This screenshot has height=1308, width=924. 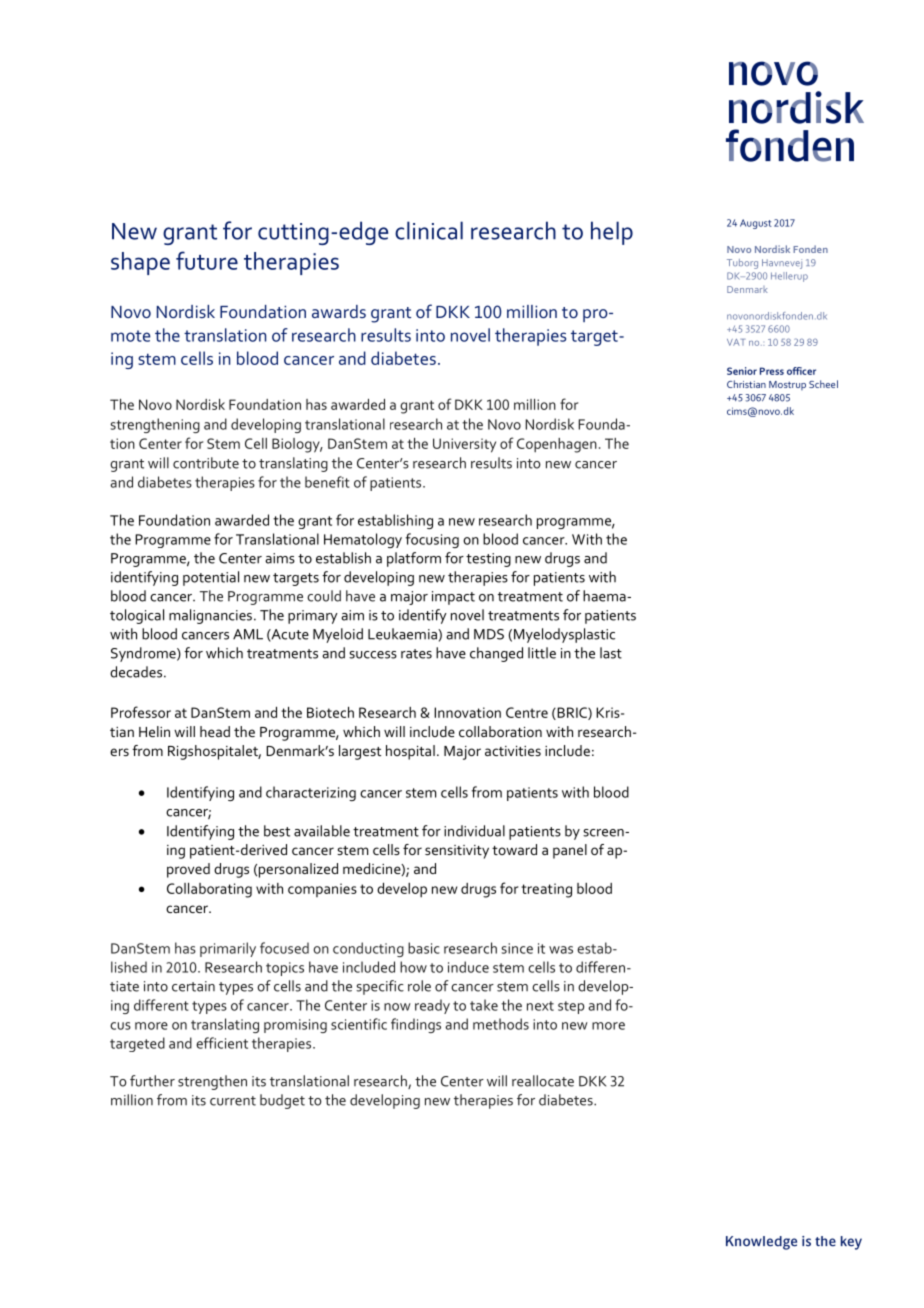 I want to click on contribute, so click(x=206, y=463).
